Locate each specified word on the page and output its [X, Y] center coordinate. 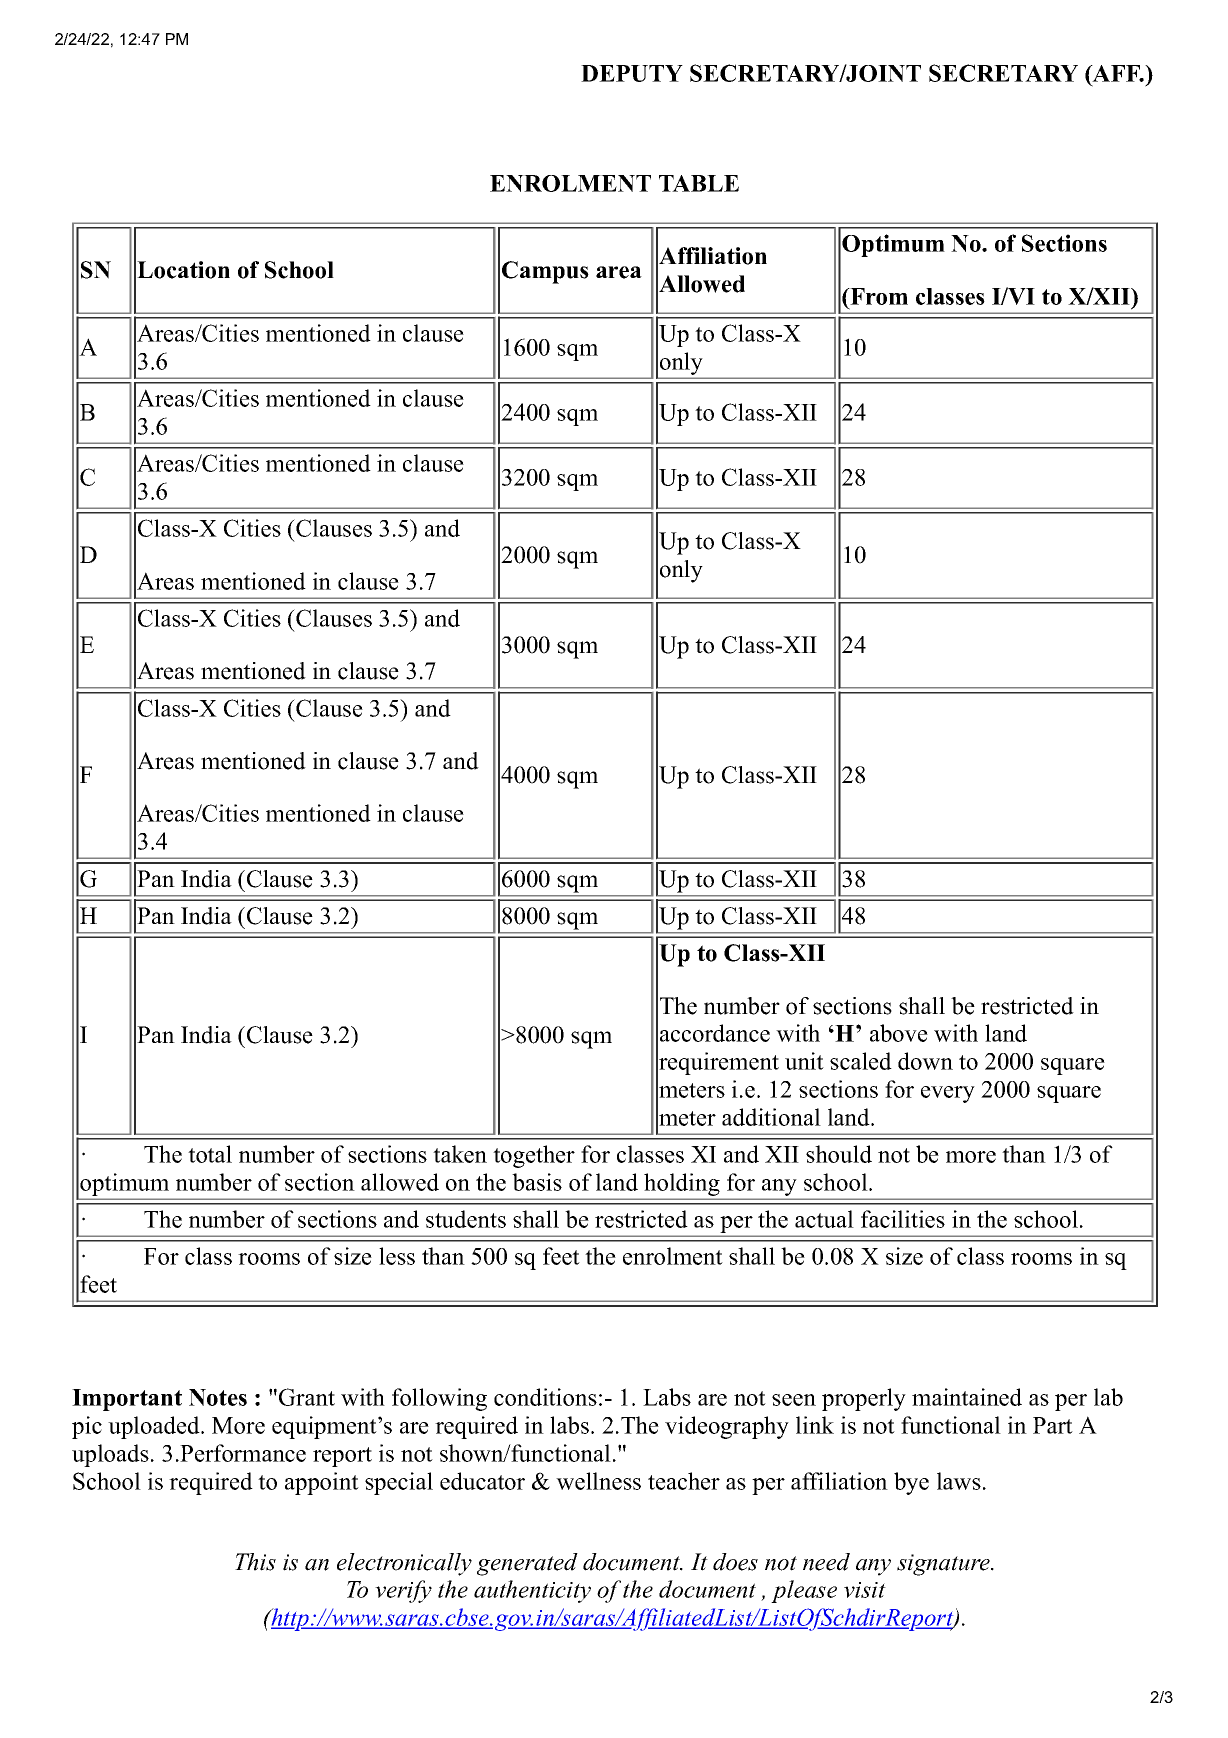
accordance [715, 1033]
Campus [545, 272]
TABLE [699, 183]
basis [537, 1182]
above [899, 1033]
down [925, 1061]
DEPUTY [632, 73]
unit [804, 1061]
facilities [903, 1219]
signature [944, 1565]
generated [527, 1564]
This [255, 1562]
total [210, 1154]
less [397, 1256]
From [878, 296]
